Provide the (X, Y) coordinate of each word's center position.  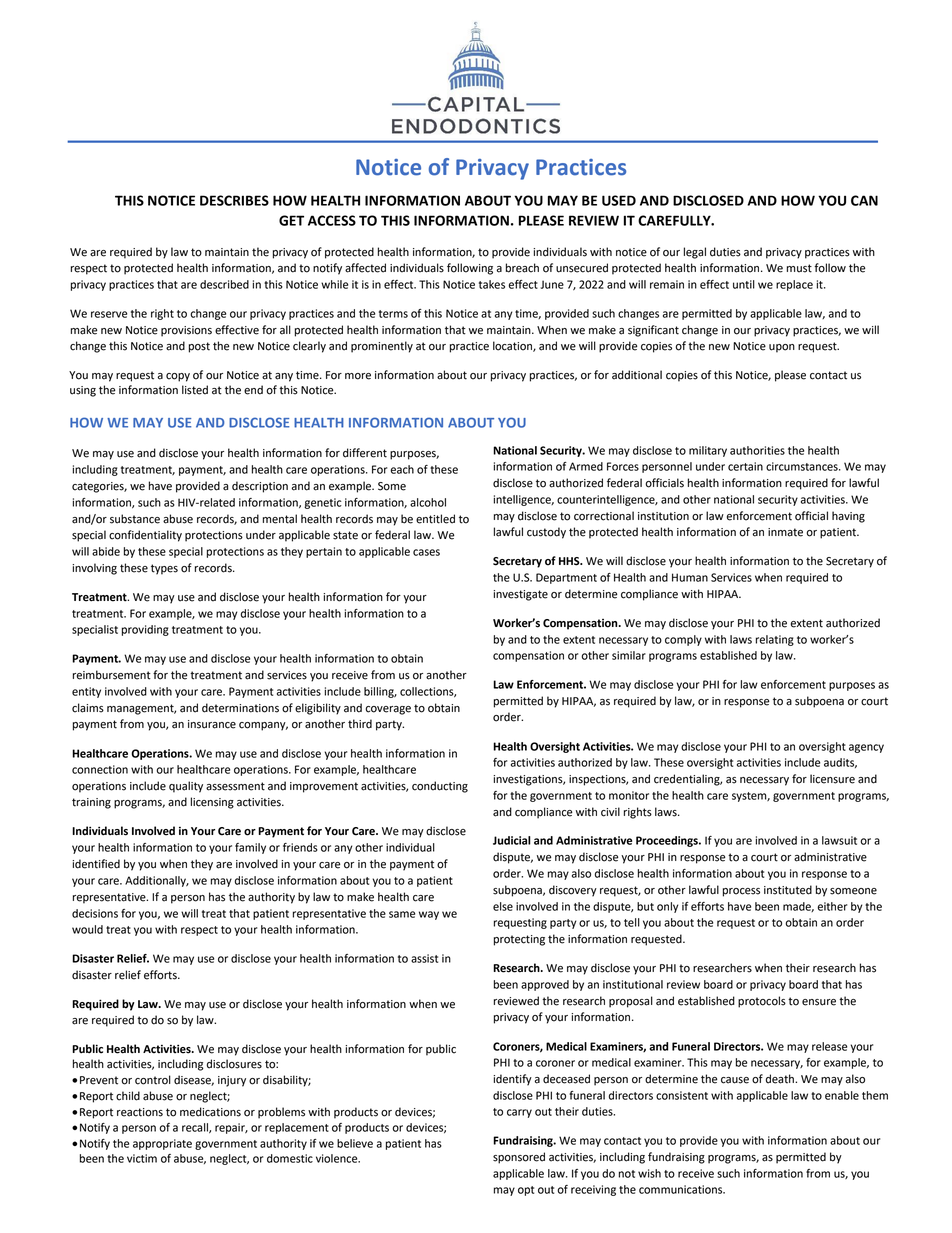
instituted (788, 890)
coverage (388, 710)
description (260, 487)
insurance (212, 724)
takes (492, 284)
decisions (95, 913)
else (503, 906)
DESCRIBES (234, 200)
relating (775, 640)
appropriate (162, 1144)
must (799, 268)
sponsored (519, 1158)
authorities (757, 450)
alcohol (428, 502)
